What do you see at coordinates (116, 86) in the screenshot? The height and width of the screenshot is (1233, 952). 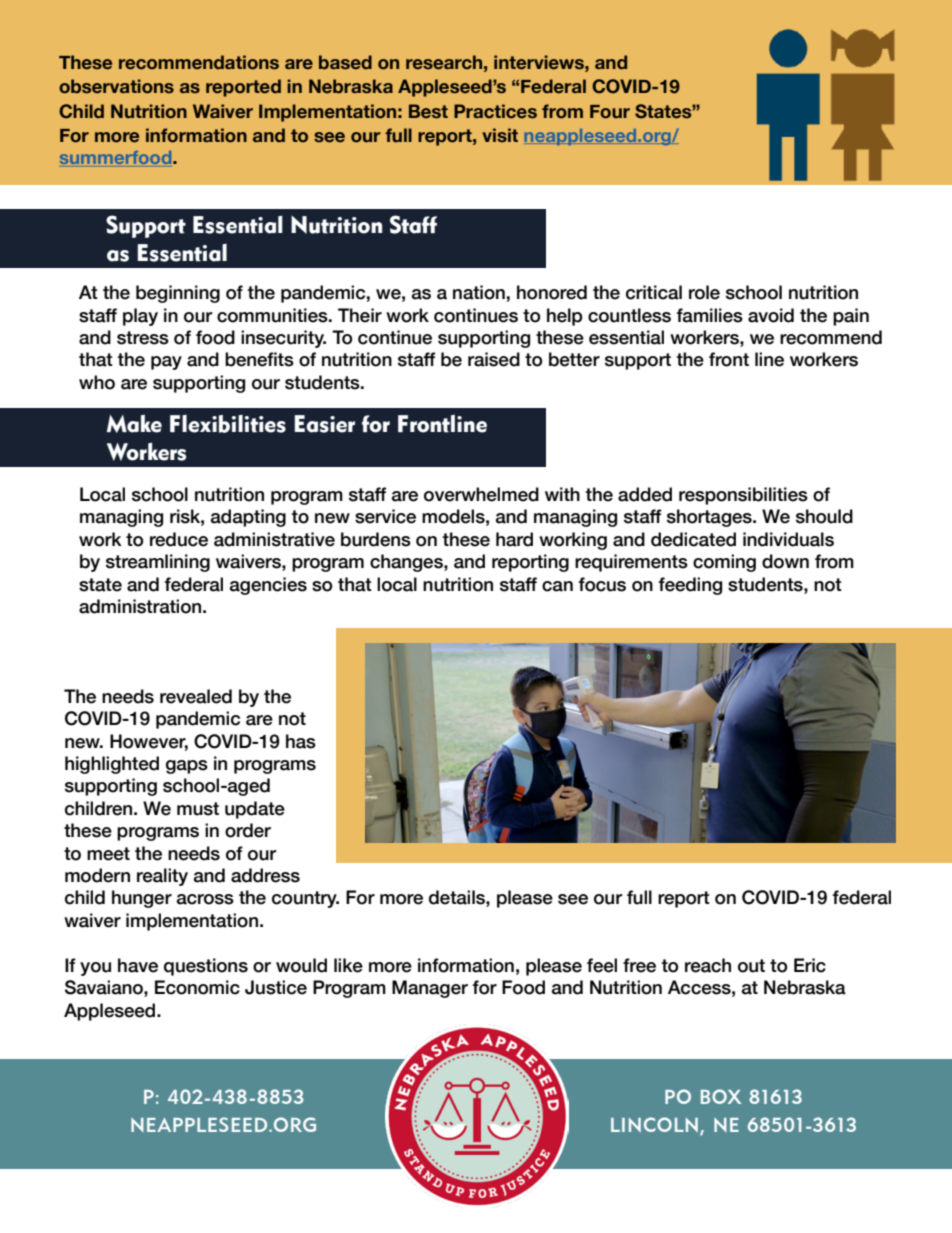 I see `observations` at bounding box center [116, 86].
